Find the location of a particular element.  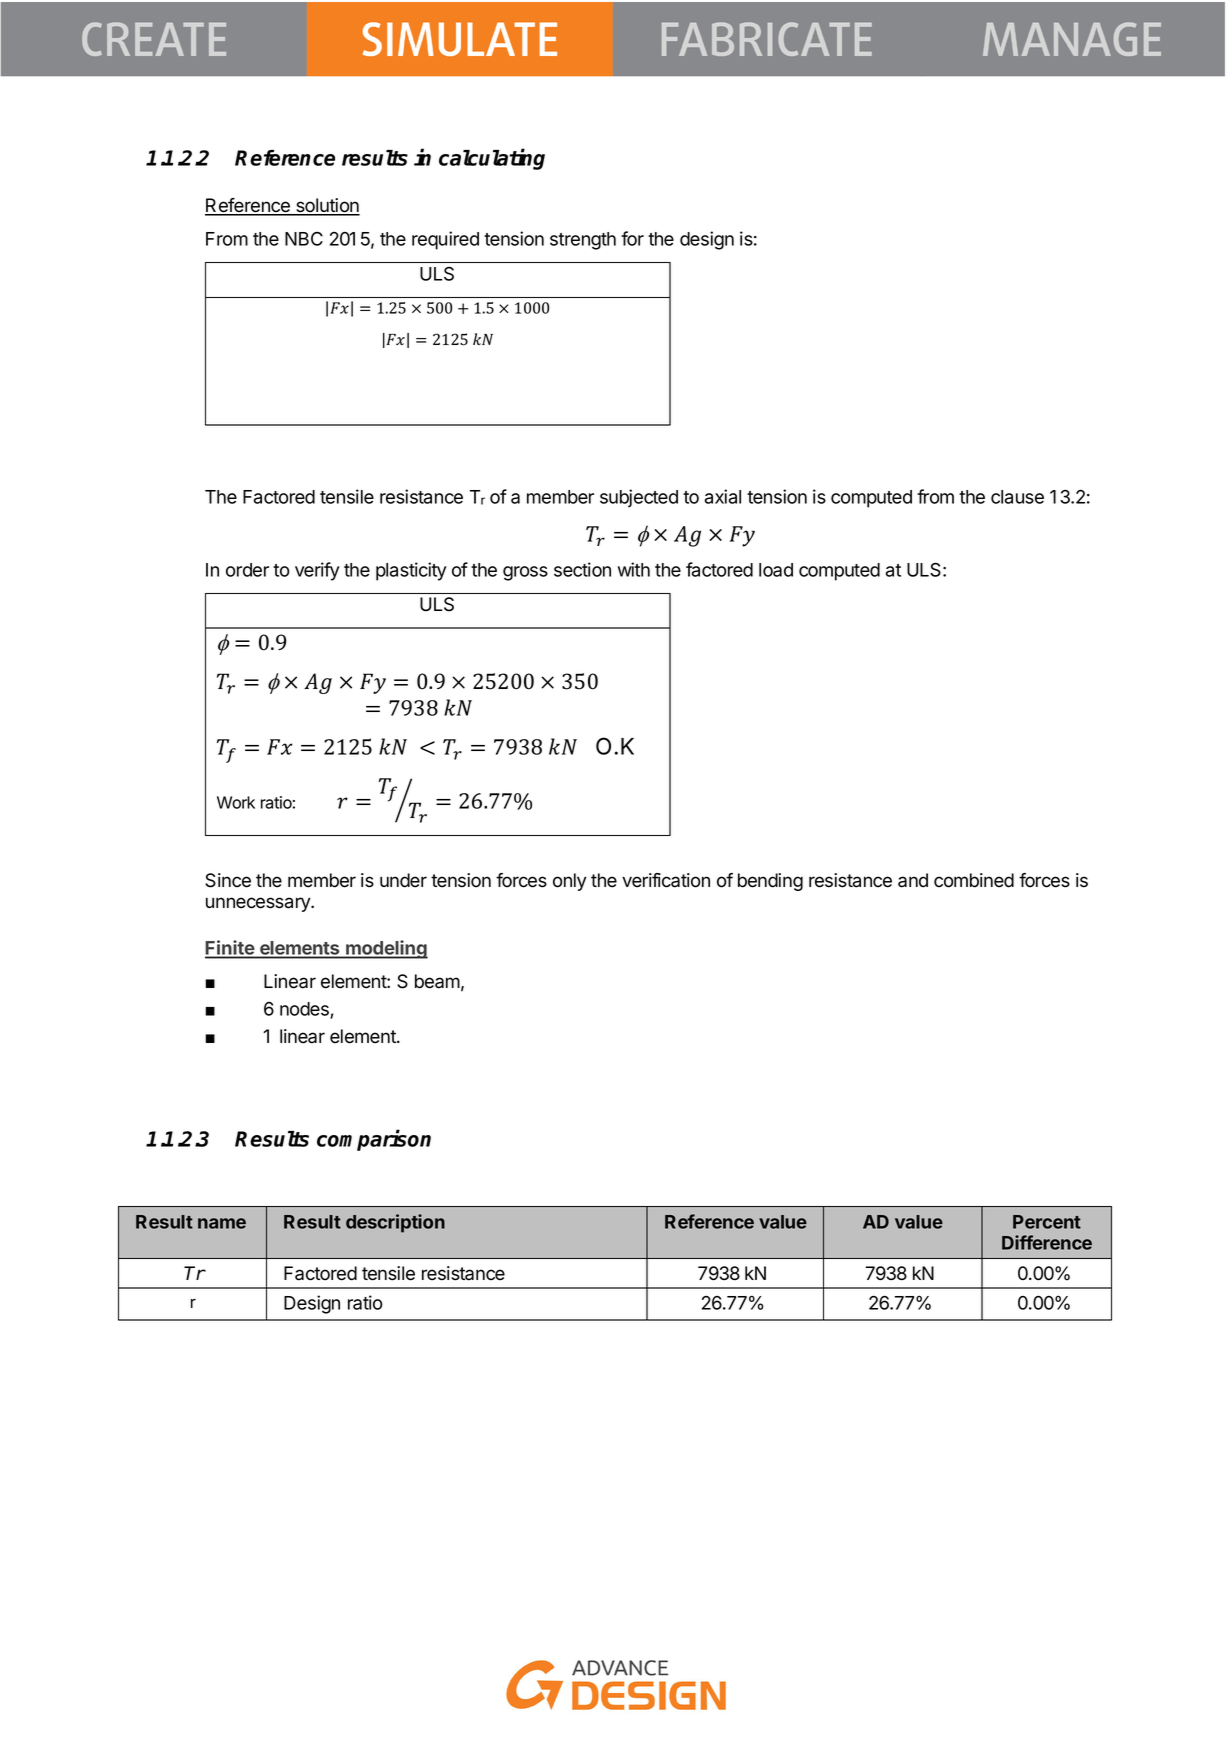

Percent is located at coordinates (1047, 1222).
